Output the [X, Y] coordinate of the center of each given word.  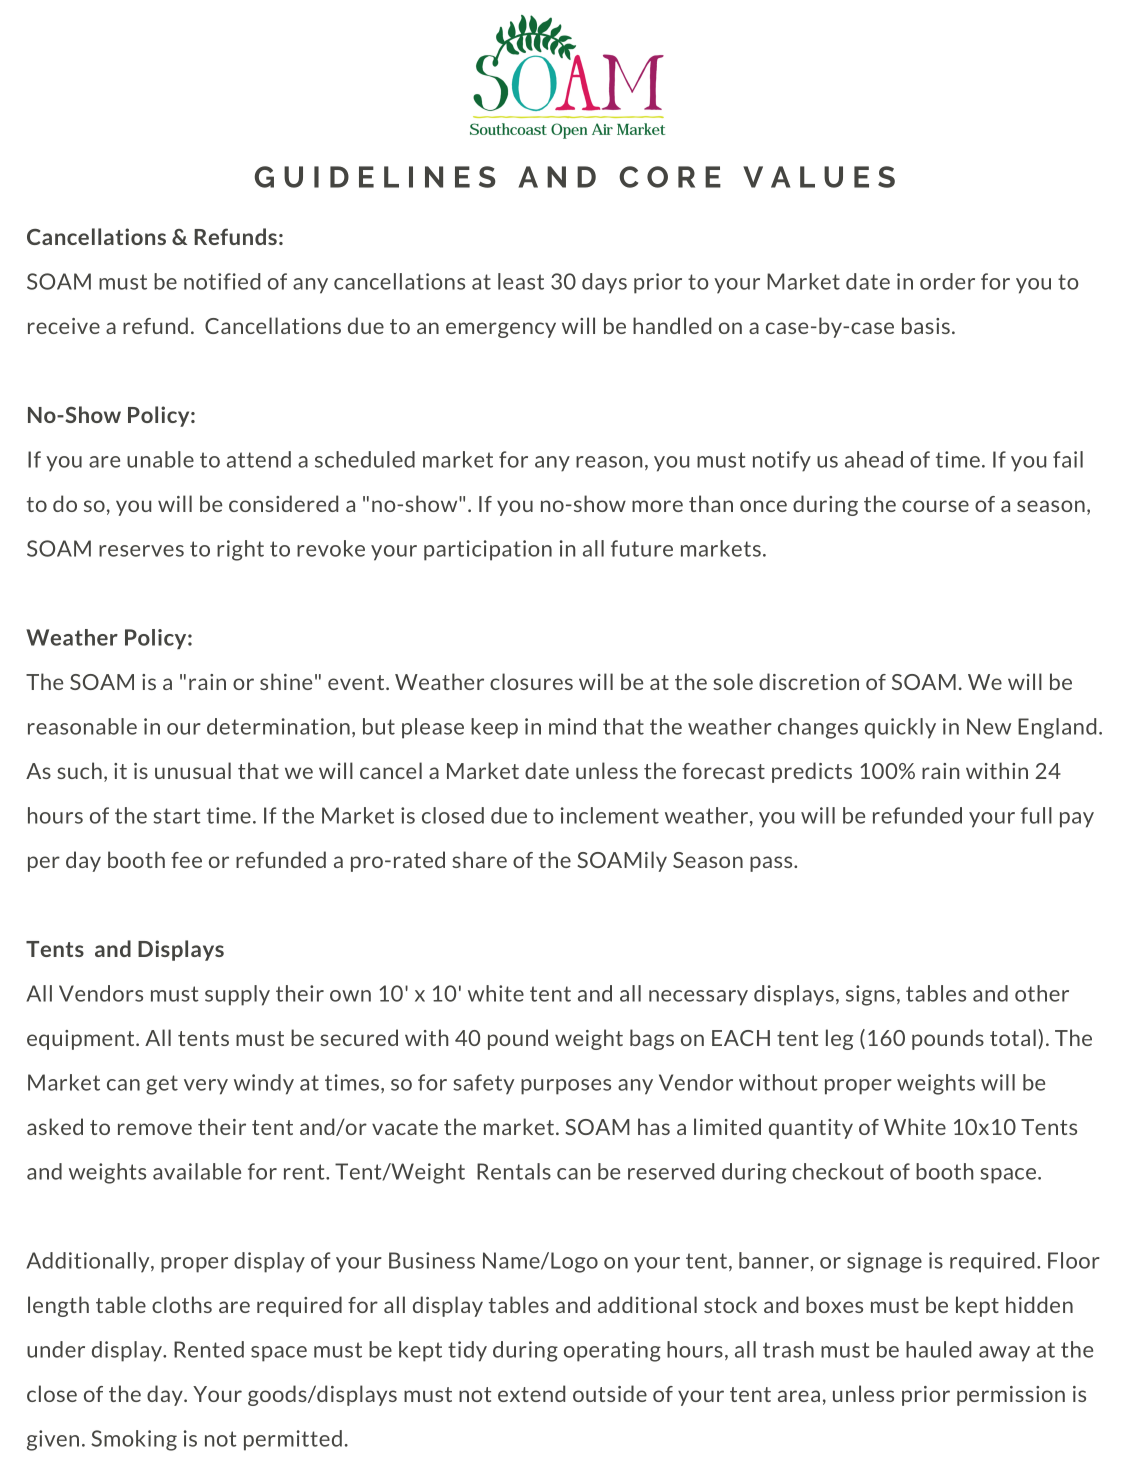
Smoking [134, 1440]
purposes [566, 1087]
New [989, 726]
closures [531, 681]
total [1013, 1037]
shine [286, 681]
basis [926, 325]
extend [531, 1393]
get [162, 1085]
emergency [501, 330]
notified [222, 281]
